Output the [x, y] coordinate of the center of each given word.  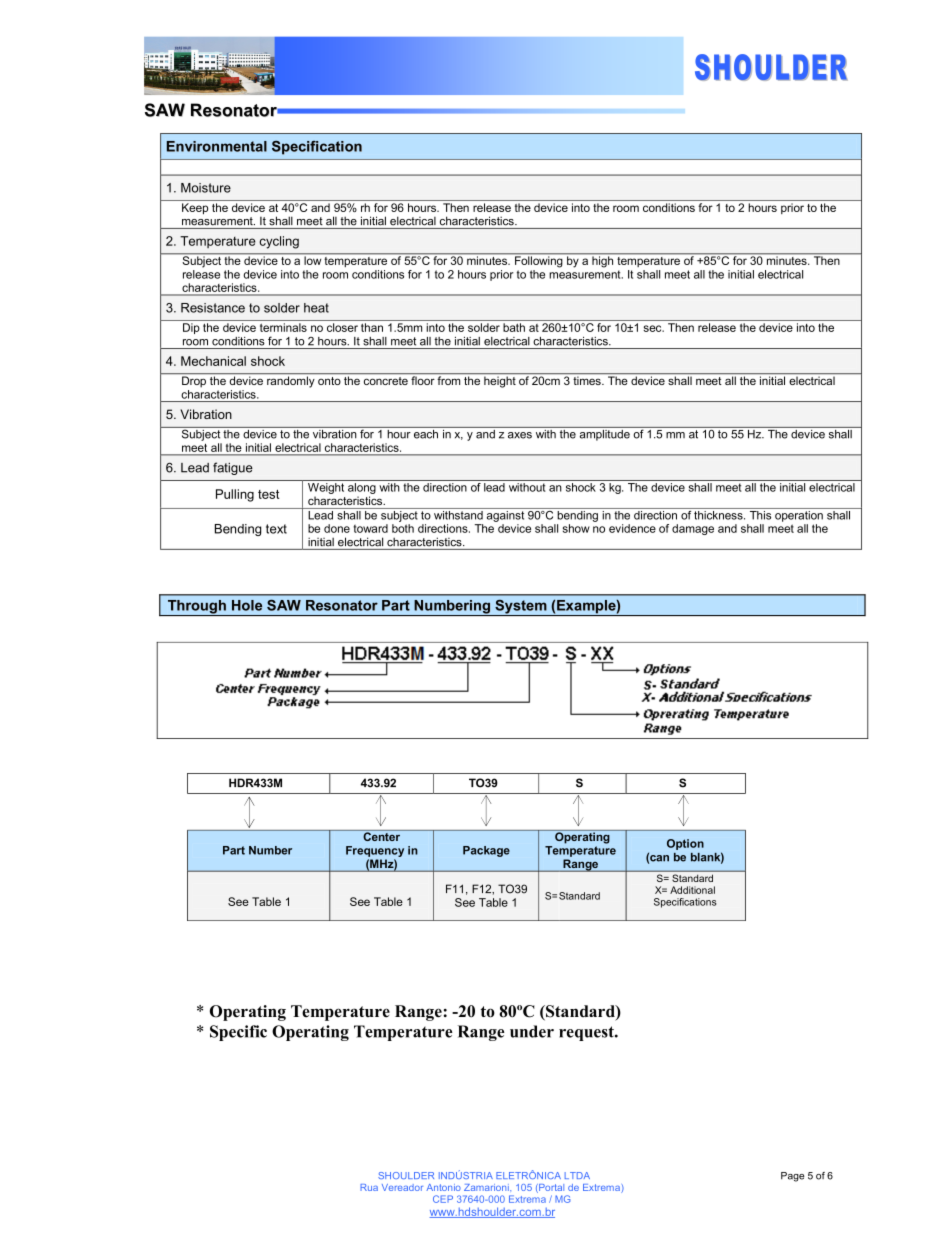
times [588, 380]
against [505, 515]
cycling [279, 242]
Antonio [443, 1187]
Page [792, 1177]
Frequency [375, 851]
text [276, 529]
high [603, 261]
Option [685, 844]
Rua [369, 1187]
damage [693, 529]
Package [486, 851]
